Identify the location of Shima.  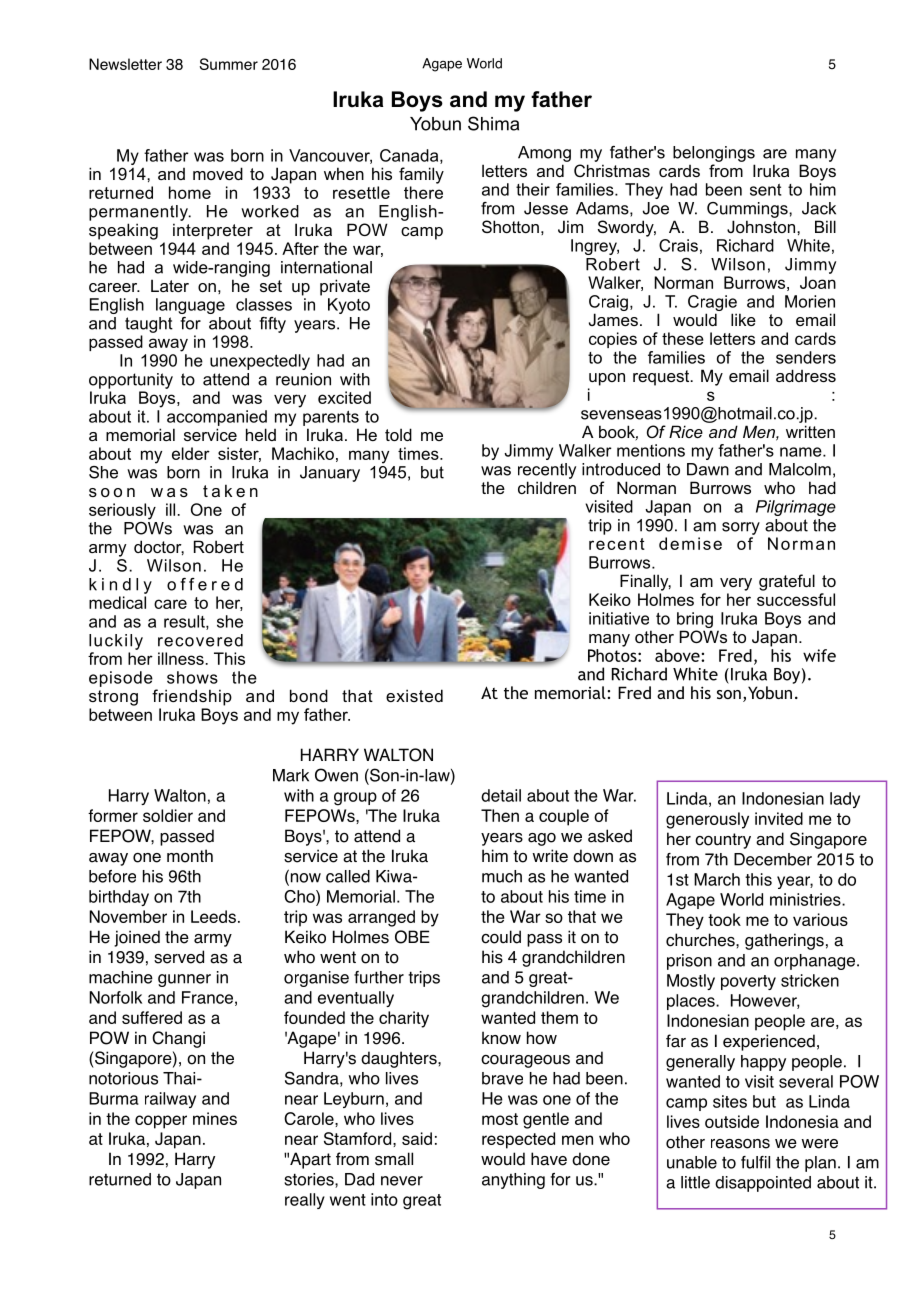
(493, 123).
